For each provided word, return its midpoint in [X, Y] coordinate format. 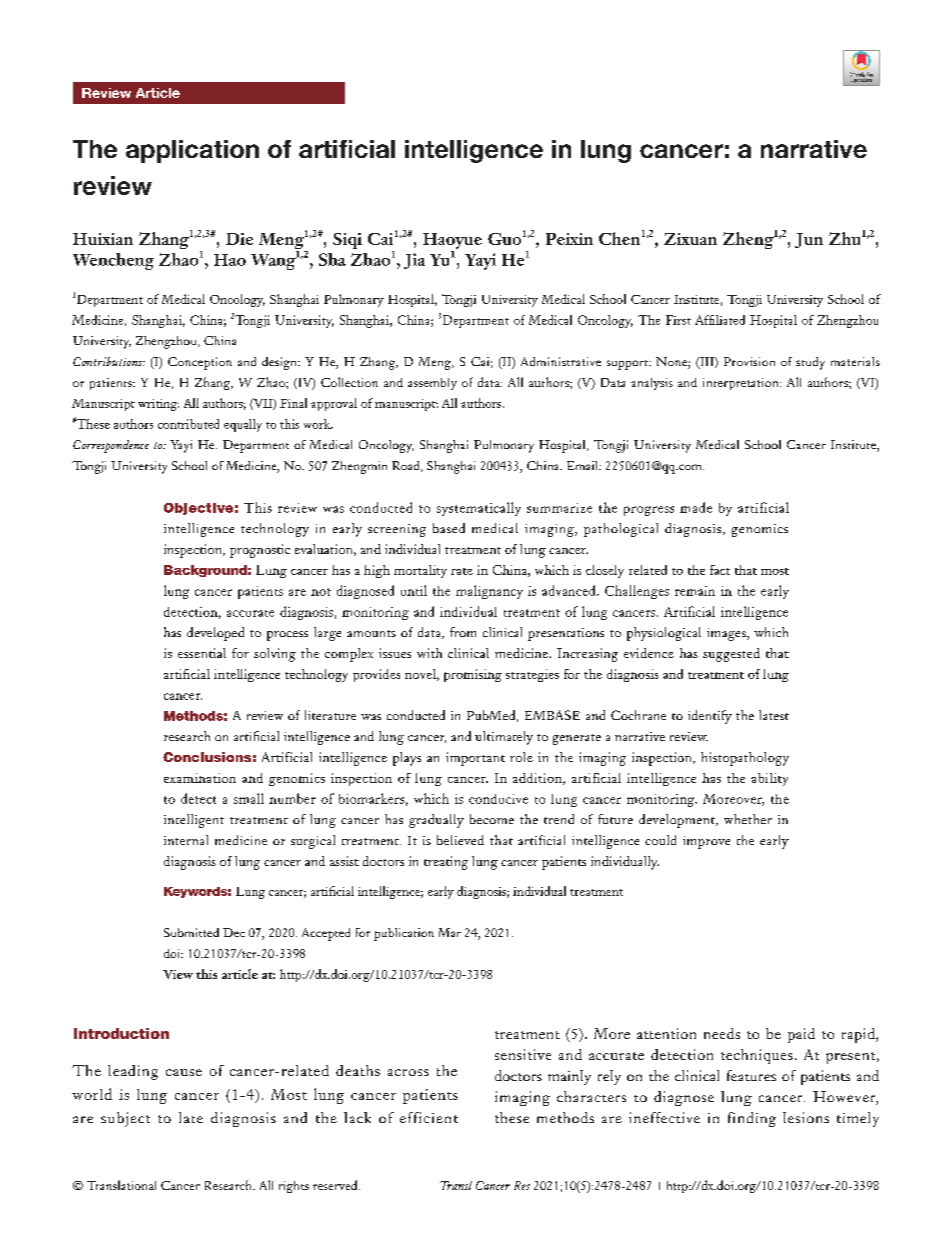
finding [752, 1119]
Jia [414, 261]
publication [404, 934]
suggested [731, 655]
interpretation [742, 384]
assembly [432, 384]
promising [473, 675]
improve [706, 842]
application [192, 151]
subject [125, 1119]
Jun [809, 240]
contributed [188, 424]
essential [202, 653]
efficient [429, 1117]
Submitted [191, 932]
